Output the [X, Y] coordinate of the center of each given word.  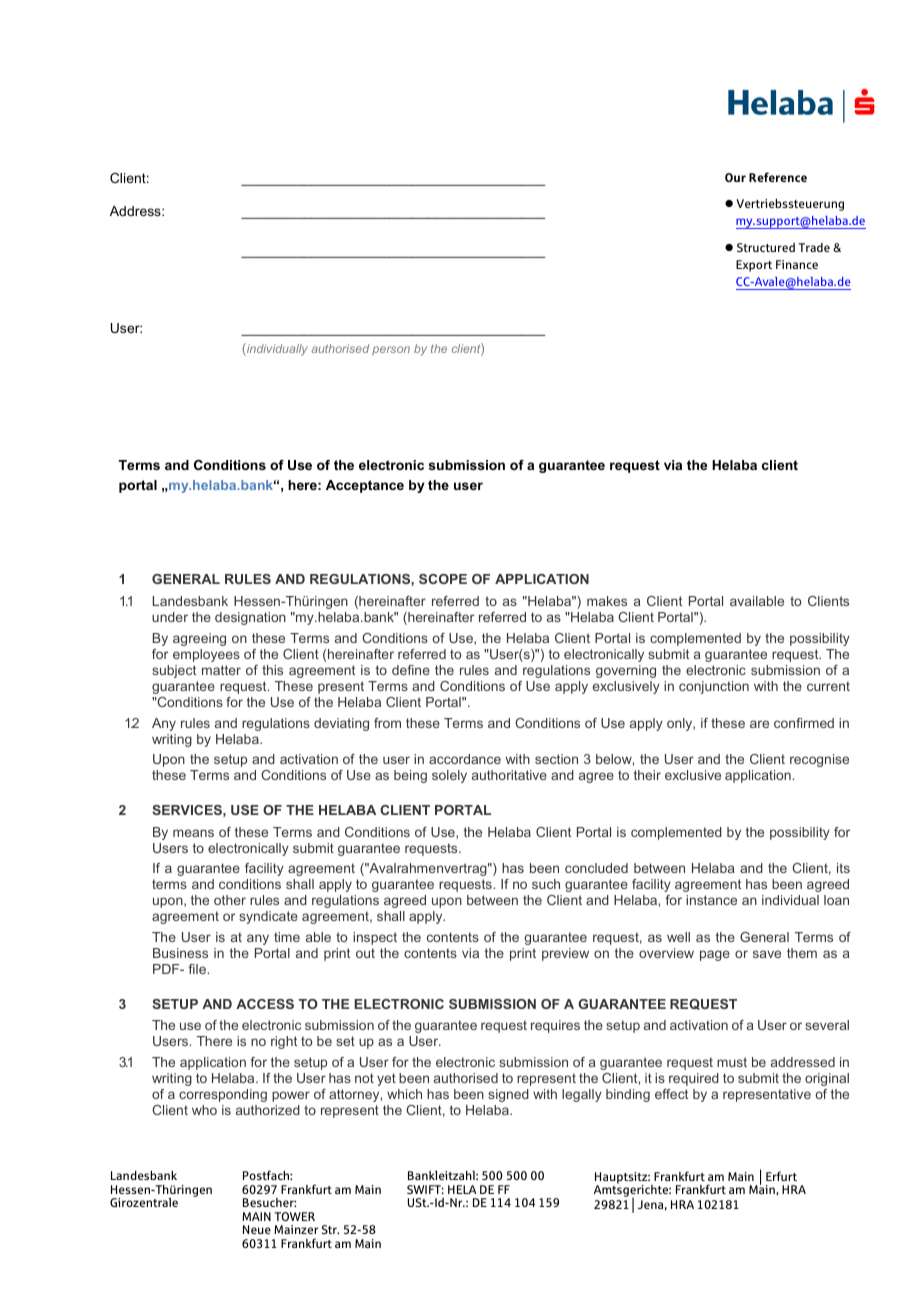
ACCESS [265, 1004]
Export [754, 266]
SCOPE [443, 579]
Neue [257, 1229]
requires [555, 1026]
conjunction [714, 687]
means [193, 833]
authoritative [509, 775]
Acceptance [365, 486]
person [391, 351]
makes [607, 601]
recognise [819, 760]
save [767, 954]
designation [250, 618]
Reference [778, 177]
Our [735, 177]
